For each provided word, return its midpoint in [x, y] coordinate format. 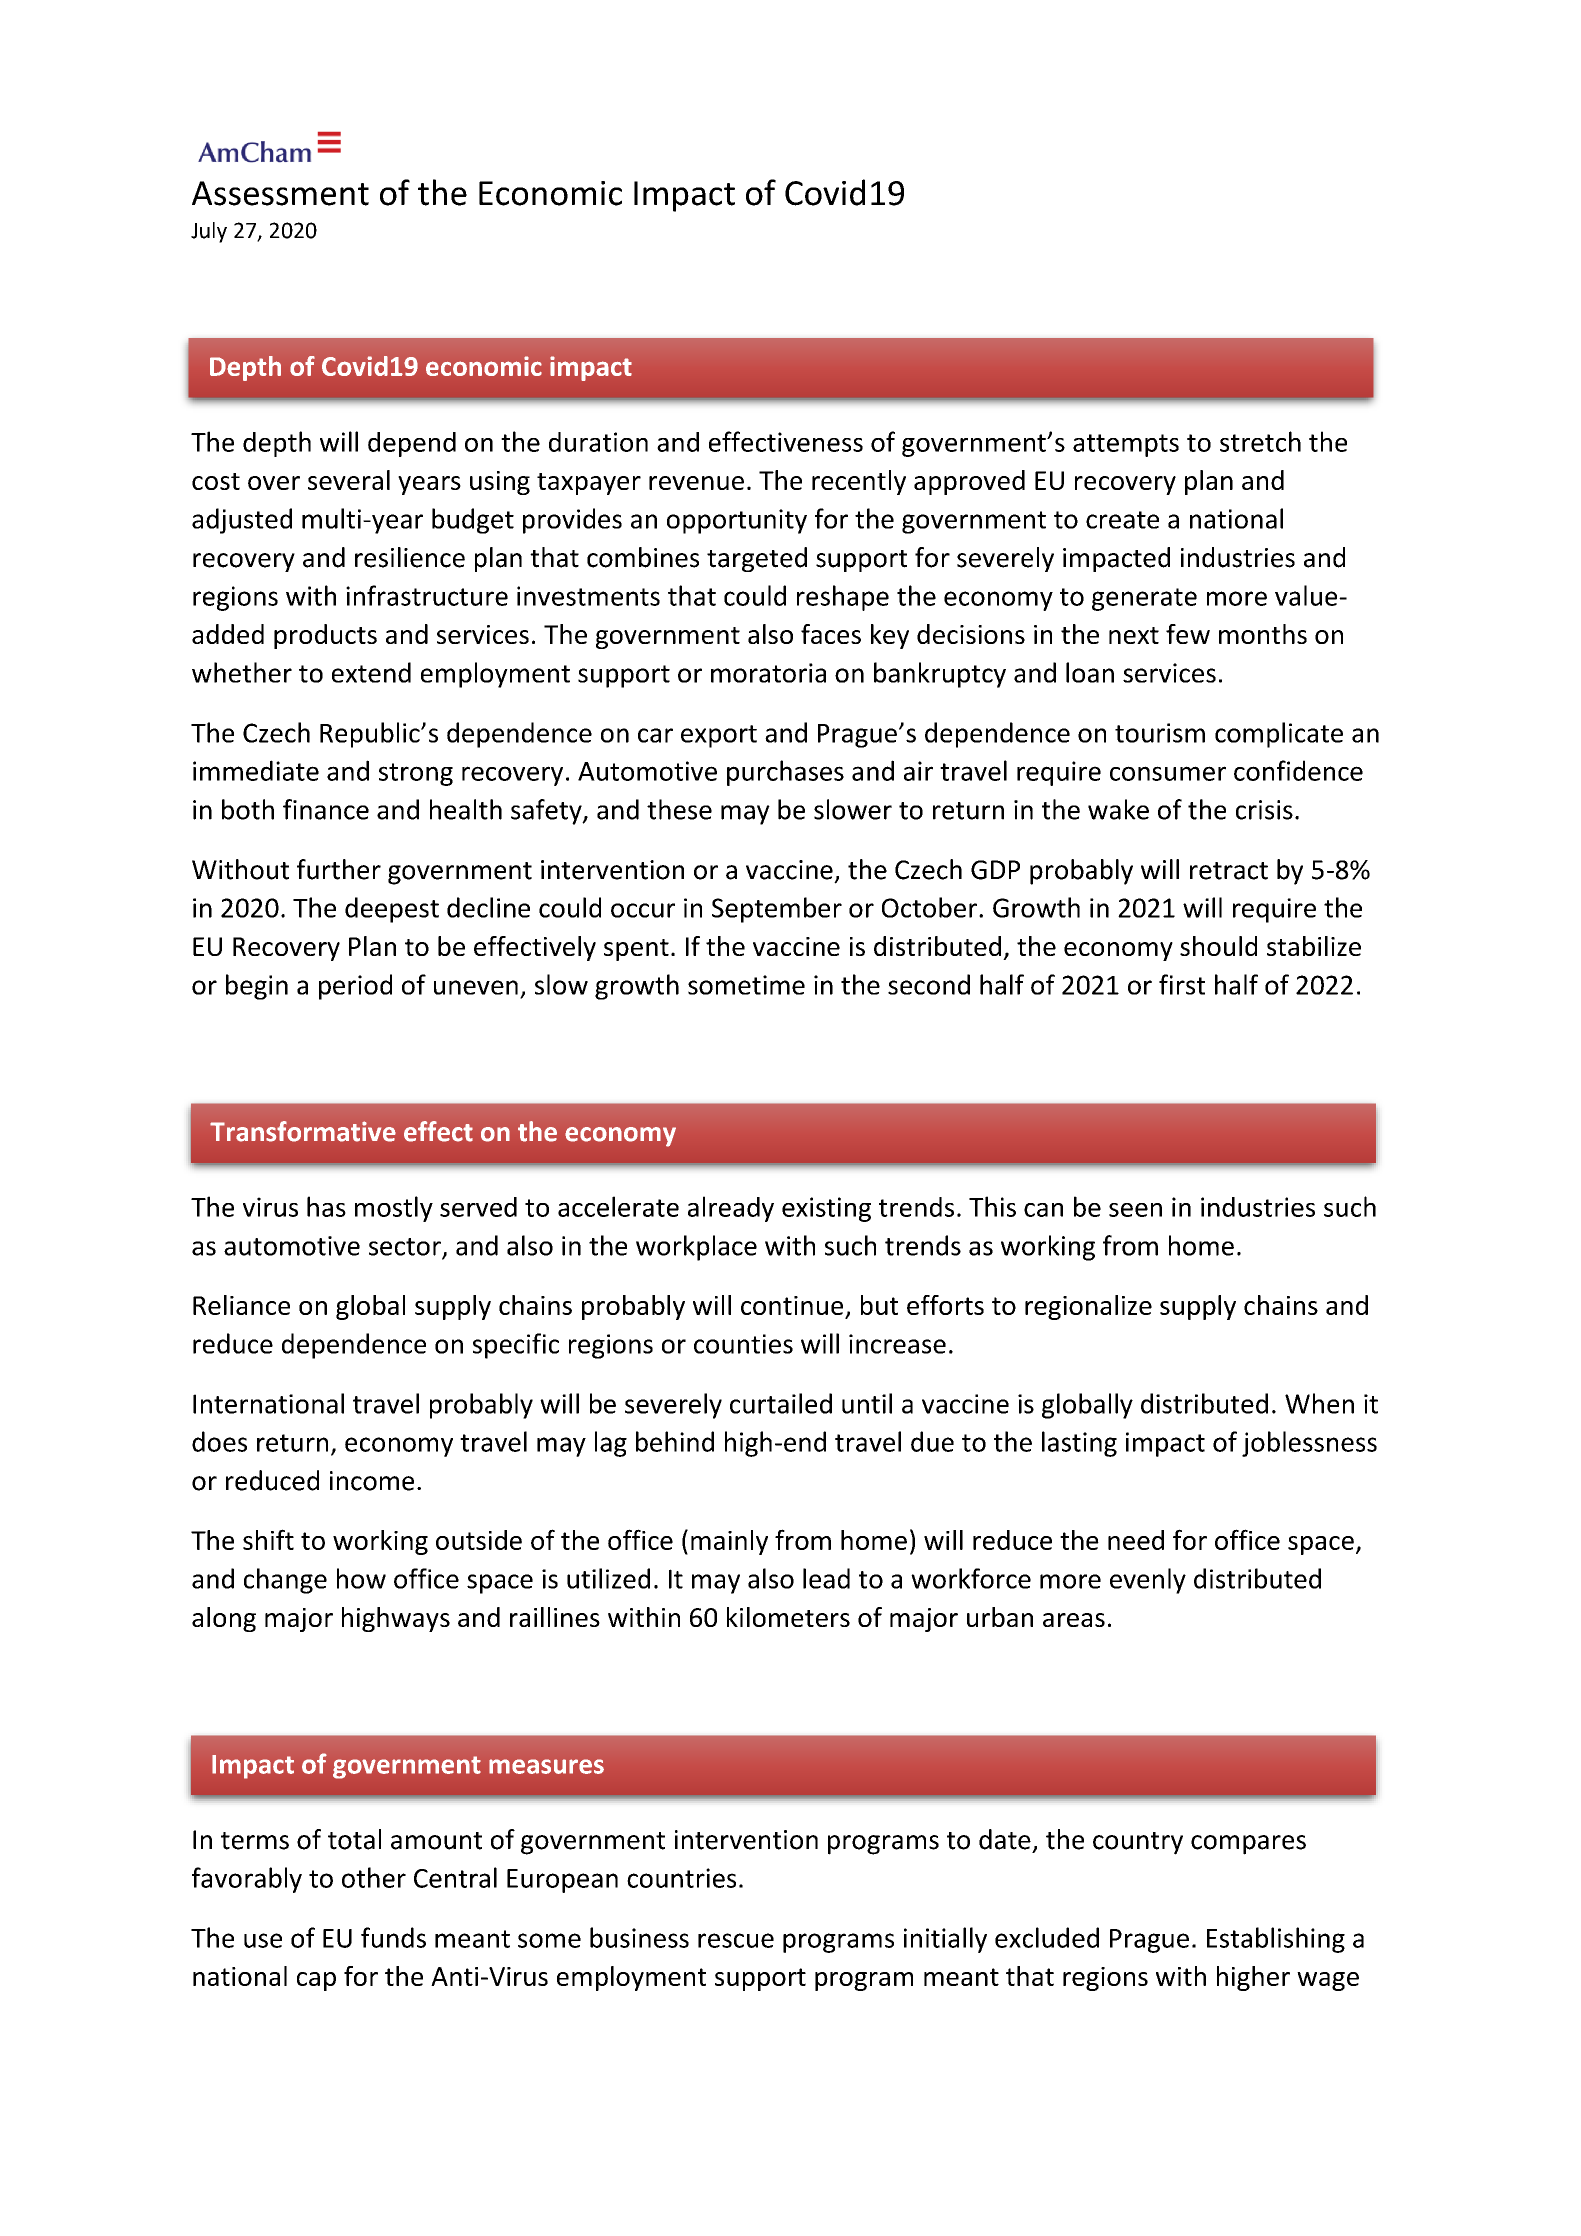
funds [393, 1937]
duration [598, 442]
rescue [736, 1940]
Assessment [280, 193]
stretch [1260, 441]
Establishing [1276, 1940]
